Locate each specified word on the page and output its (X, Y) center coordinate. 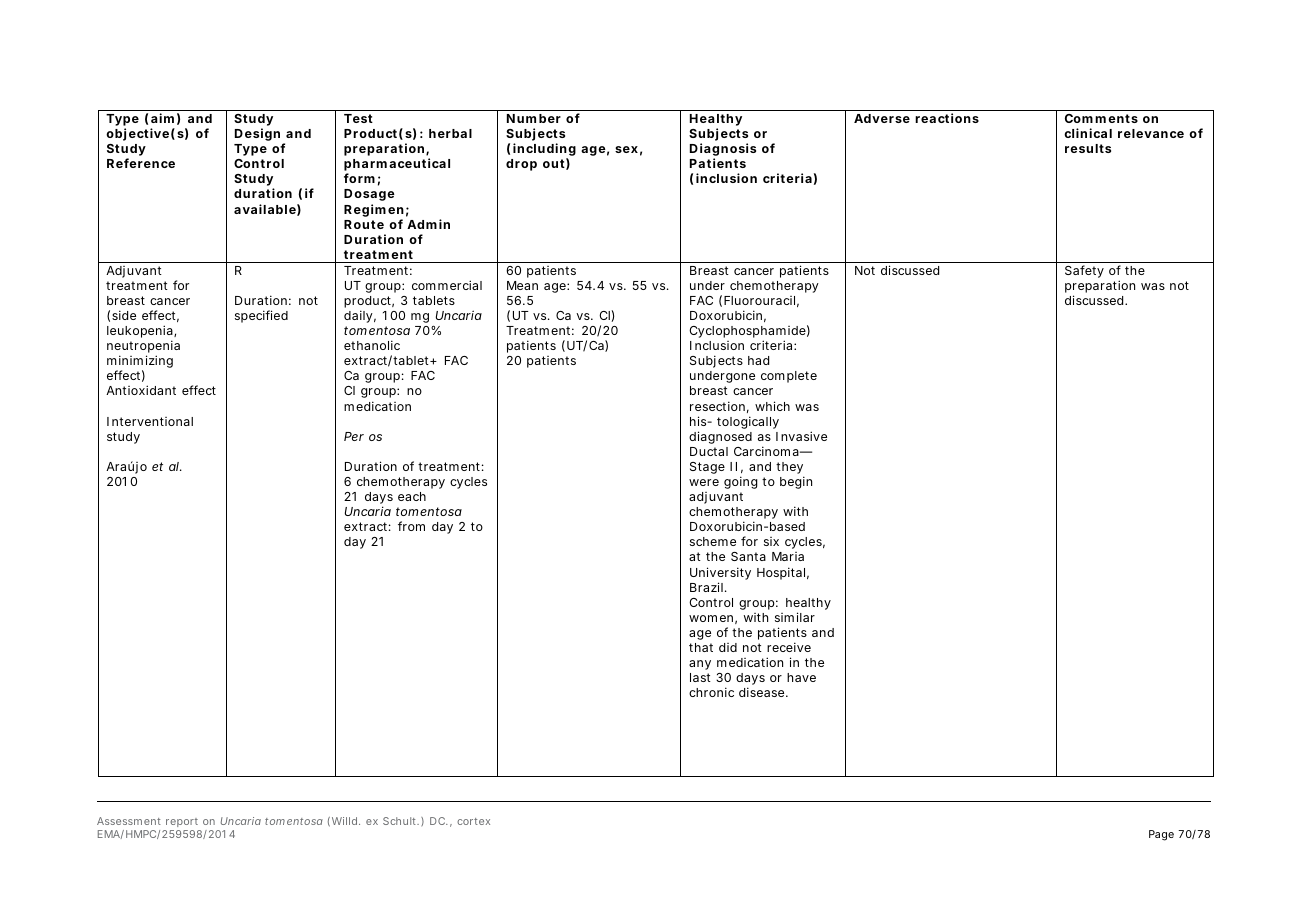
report (182, 822)
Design (257, 134)
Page (1161, 835)
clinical (1088, 133)
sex (626, 149)
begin (796, 482)
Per (354, 436)
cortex (473, 821)
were (704, 482)
